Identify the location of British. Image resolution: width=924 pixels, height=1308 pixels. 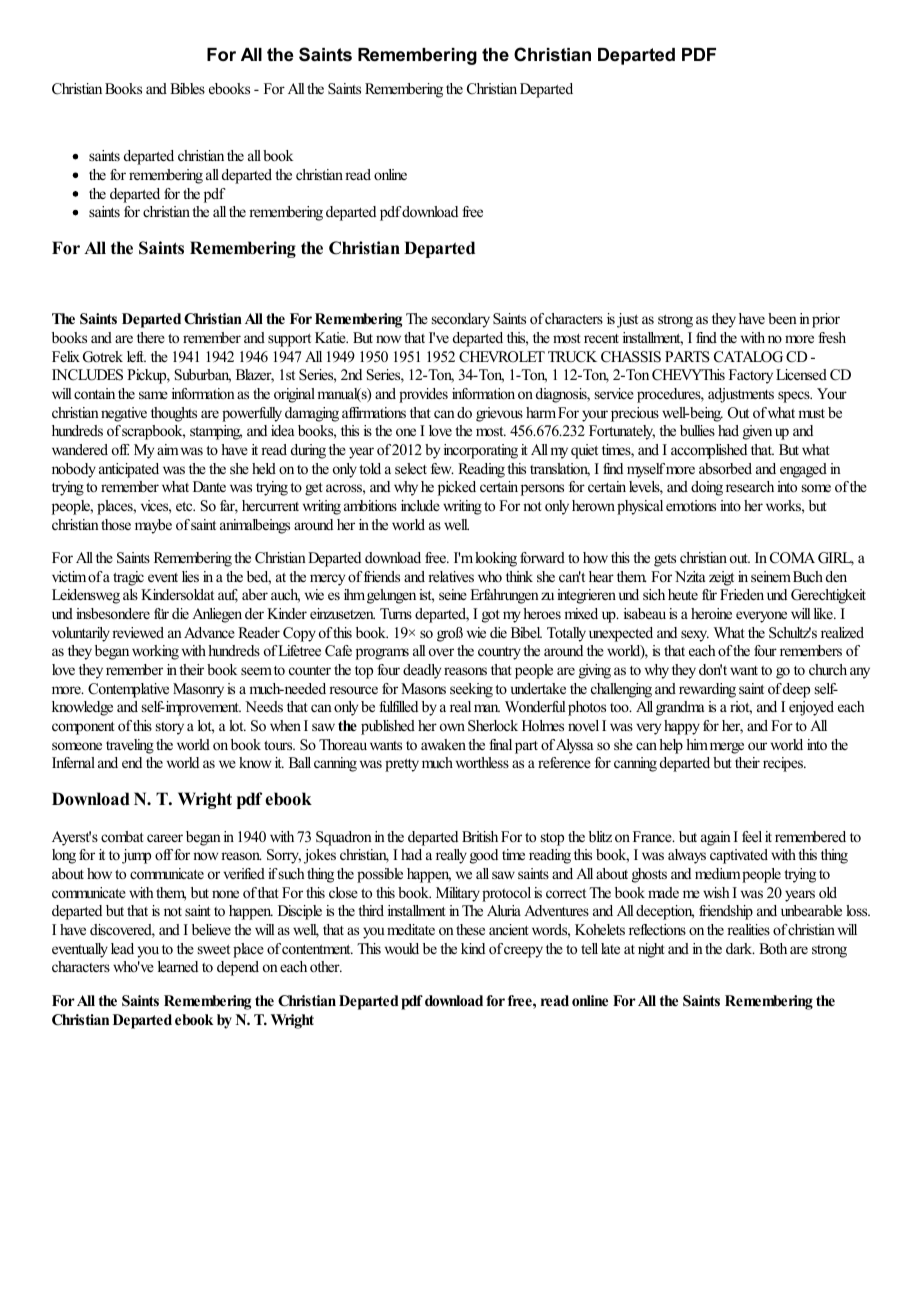
(480, 836).
